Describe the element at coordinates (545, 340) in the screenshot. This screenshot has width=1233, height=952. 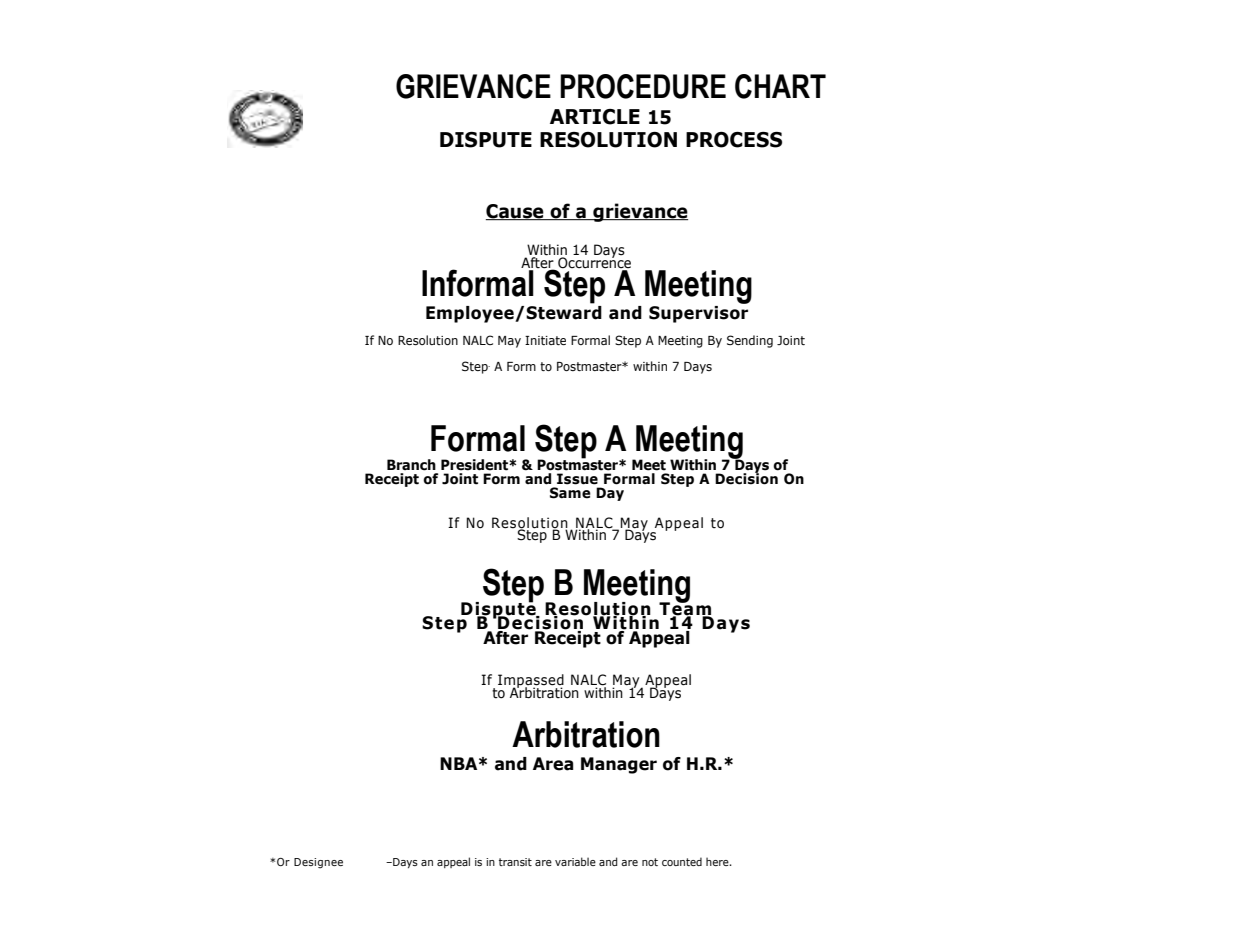
I see `Initiate` at that location.
